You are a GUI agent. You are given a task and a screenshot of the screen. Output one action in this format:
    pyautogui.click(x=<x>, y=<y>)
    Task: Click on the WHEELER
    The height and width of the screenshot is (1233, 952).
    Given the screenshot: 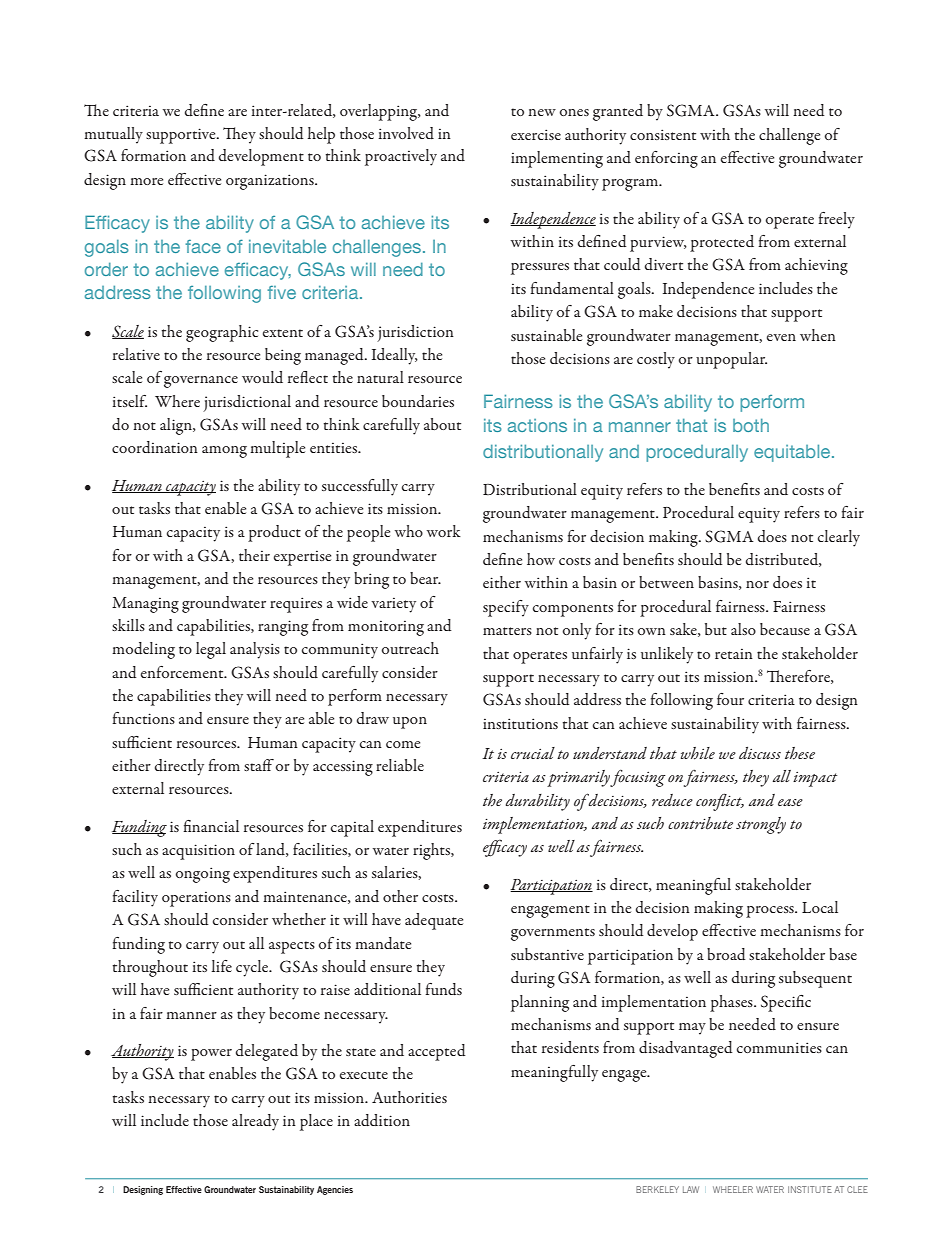 What is the action you would take?
    pyautogui.click(x=733, y=1189)
